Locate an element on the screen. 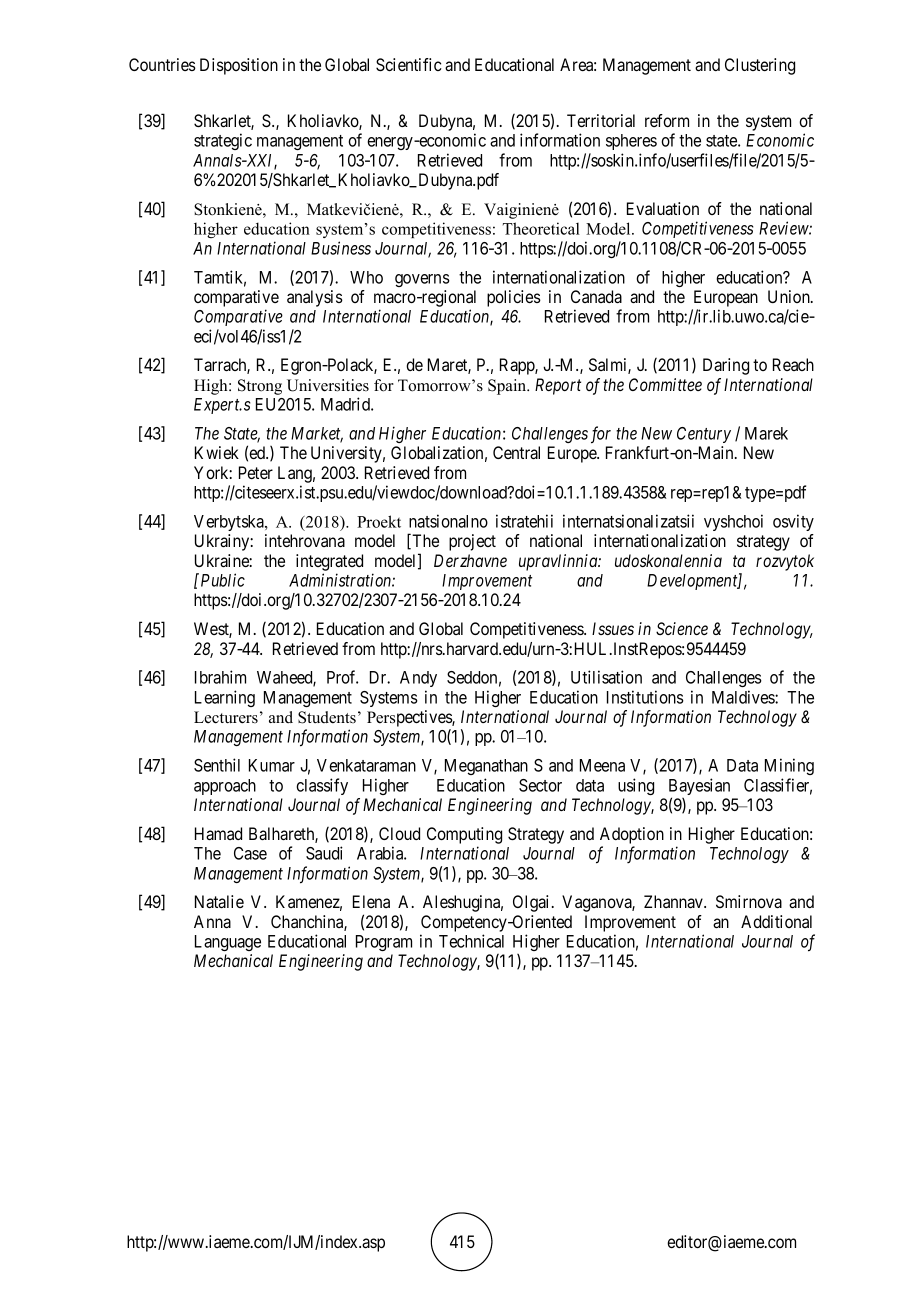  Natalie is located at coordinates (219, 901).
